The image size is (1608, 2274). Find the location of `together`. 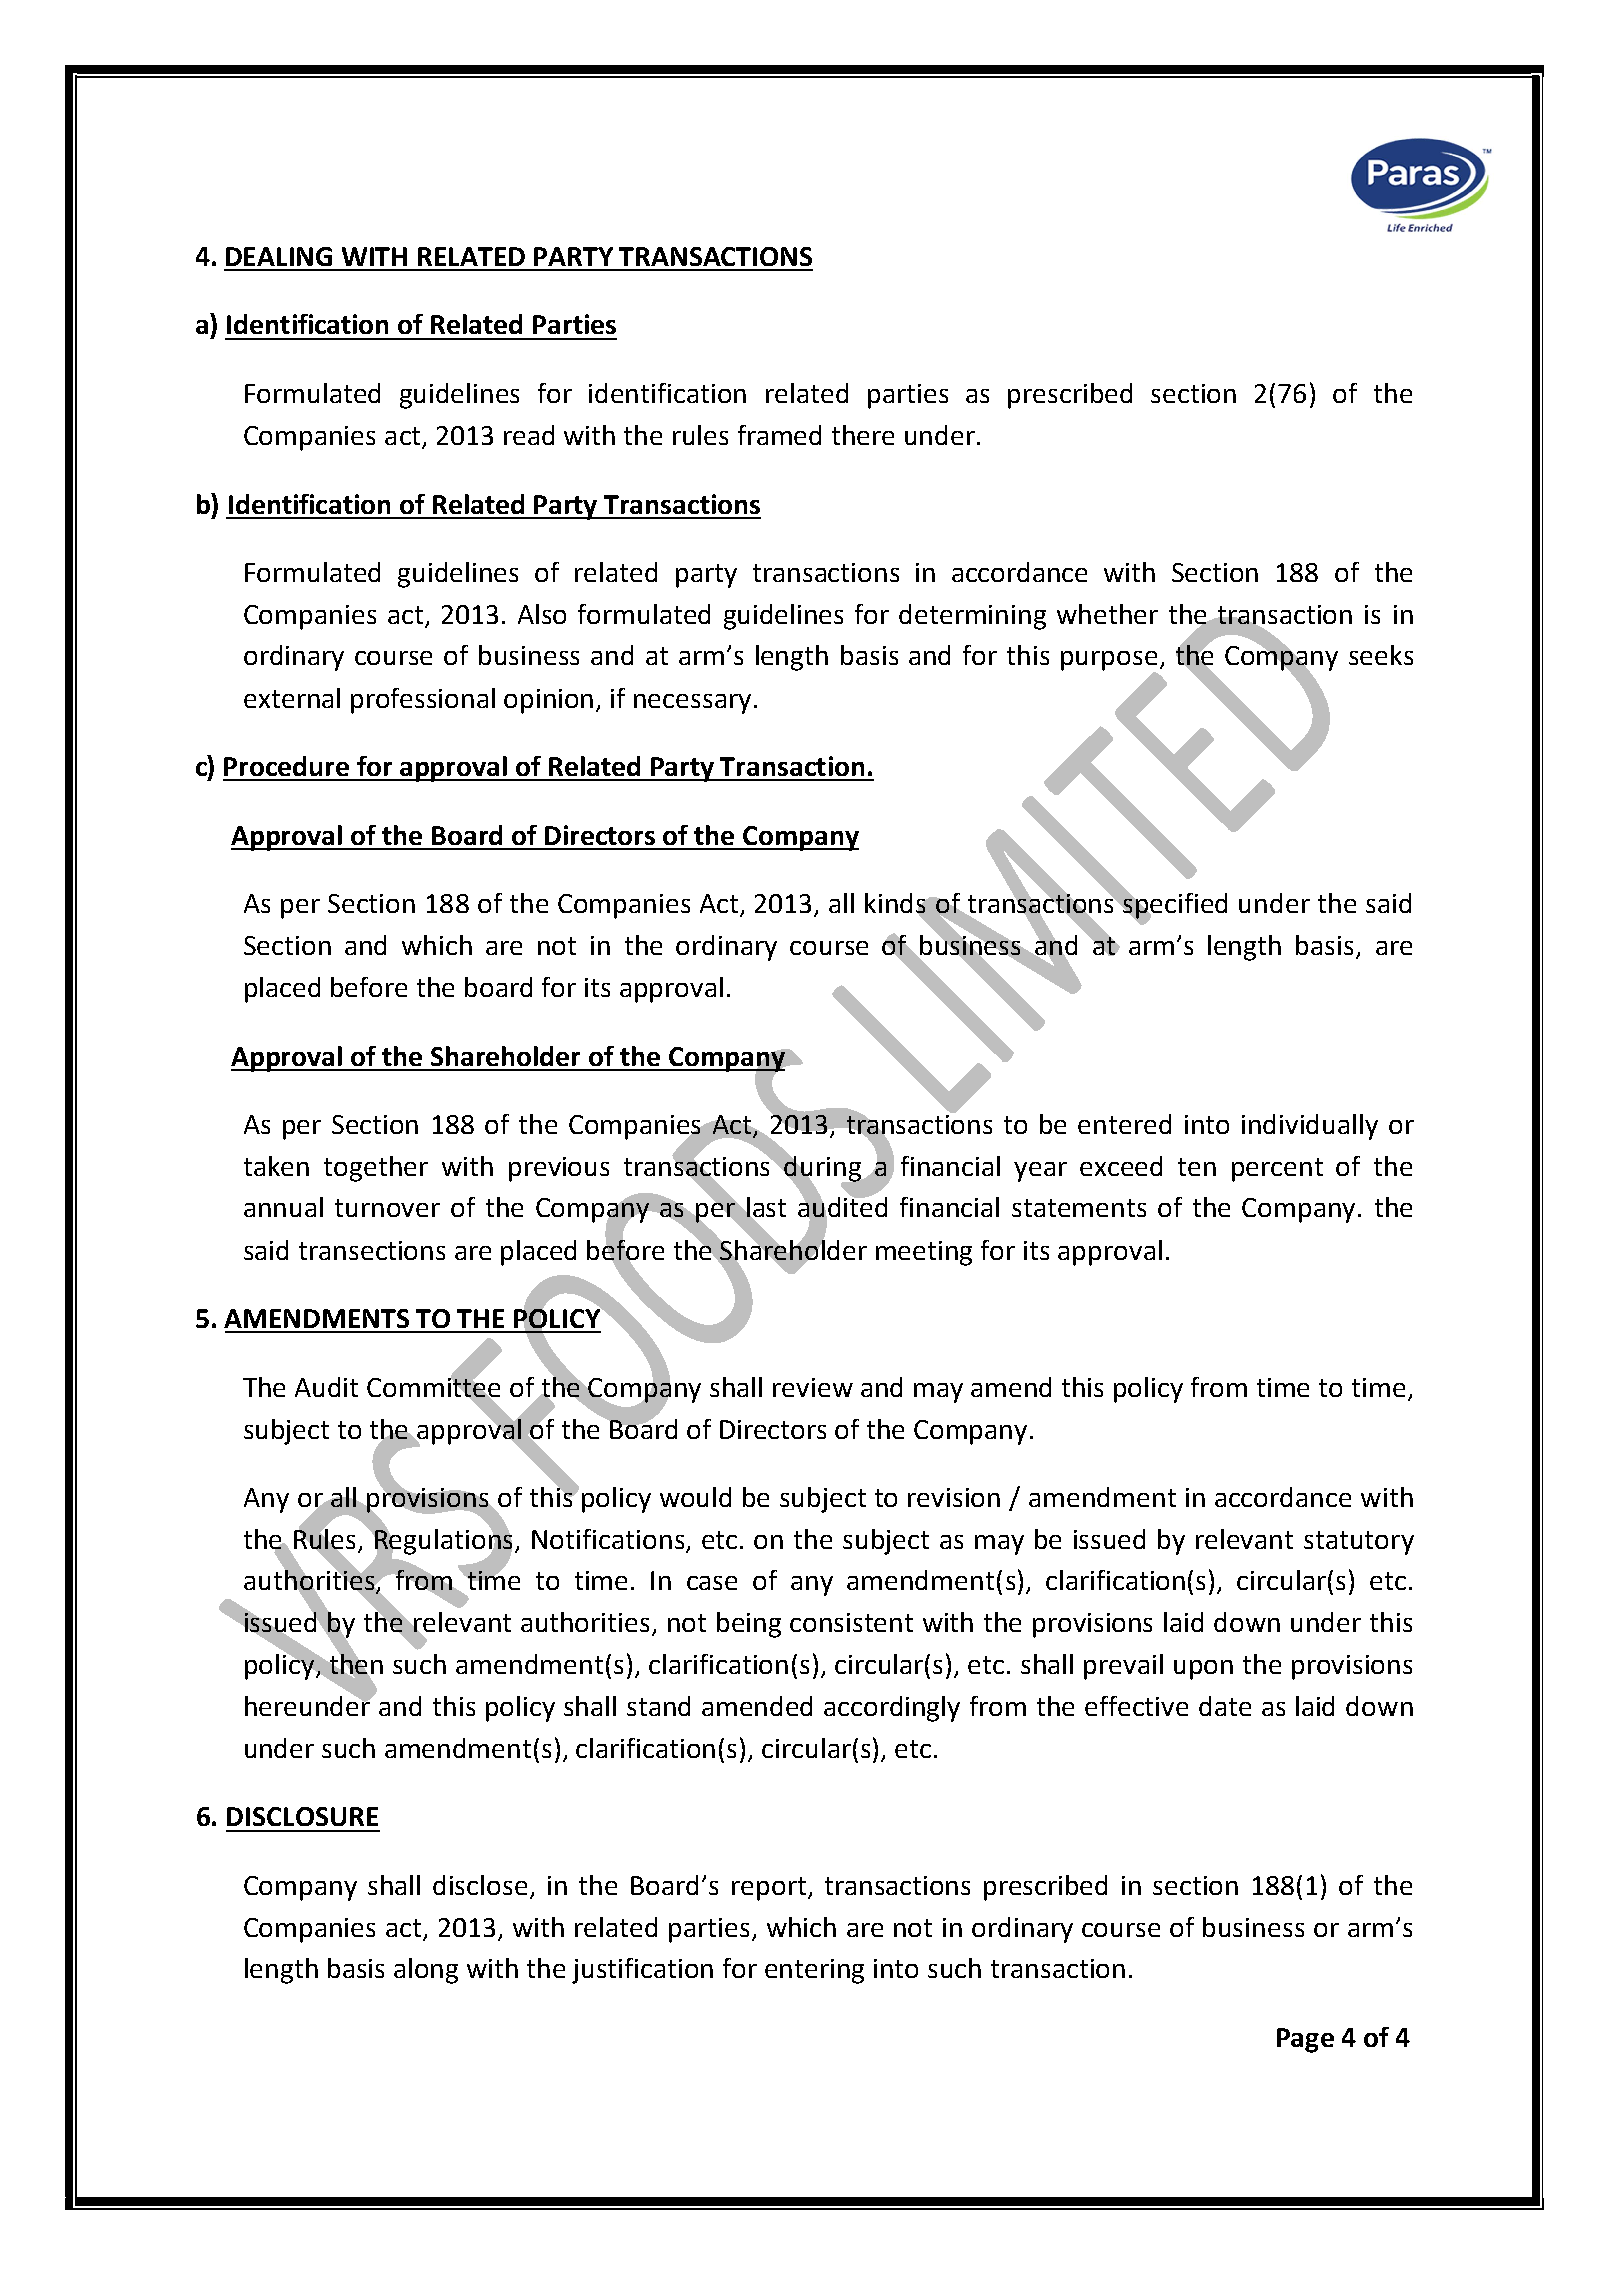

together is located at coordinates (376, 1169).
